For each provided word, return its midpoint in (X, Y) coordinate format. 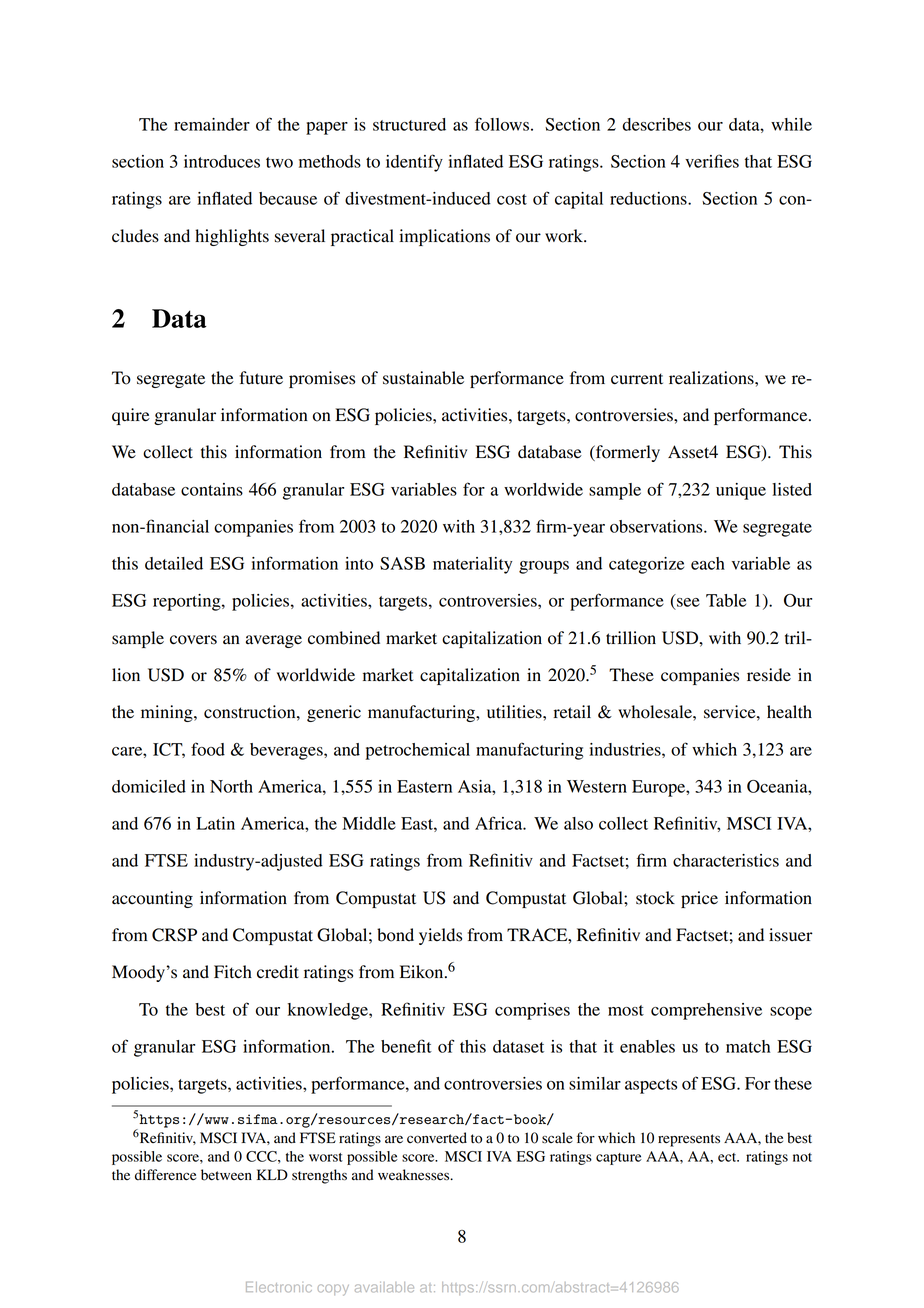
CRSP (174, 935)
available (384, 1287)
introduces (222, 161)
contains (212, 489)
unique (741, 491)
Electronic (279, 1287)
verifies (712, 161)
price (699, 899)
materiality (472, 565)
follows (502, 124)
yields (440, 936)
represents (689, 1140)
